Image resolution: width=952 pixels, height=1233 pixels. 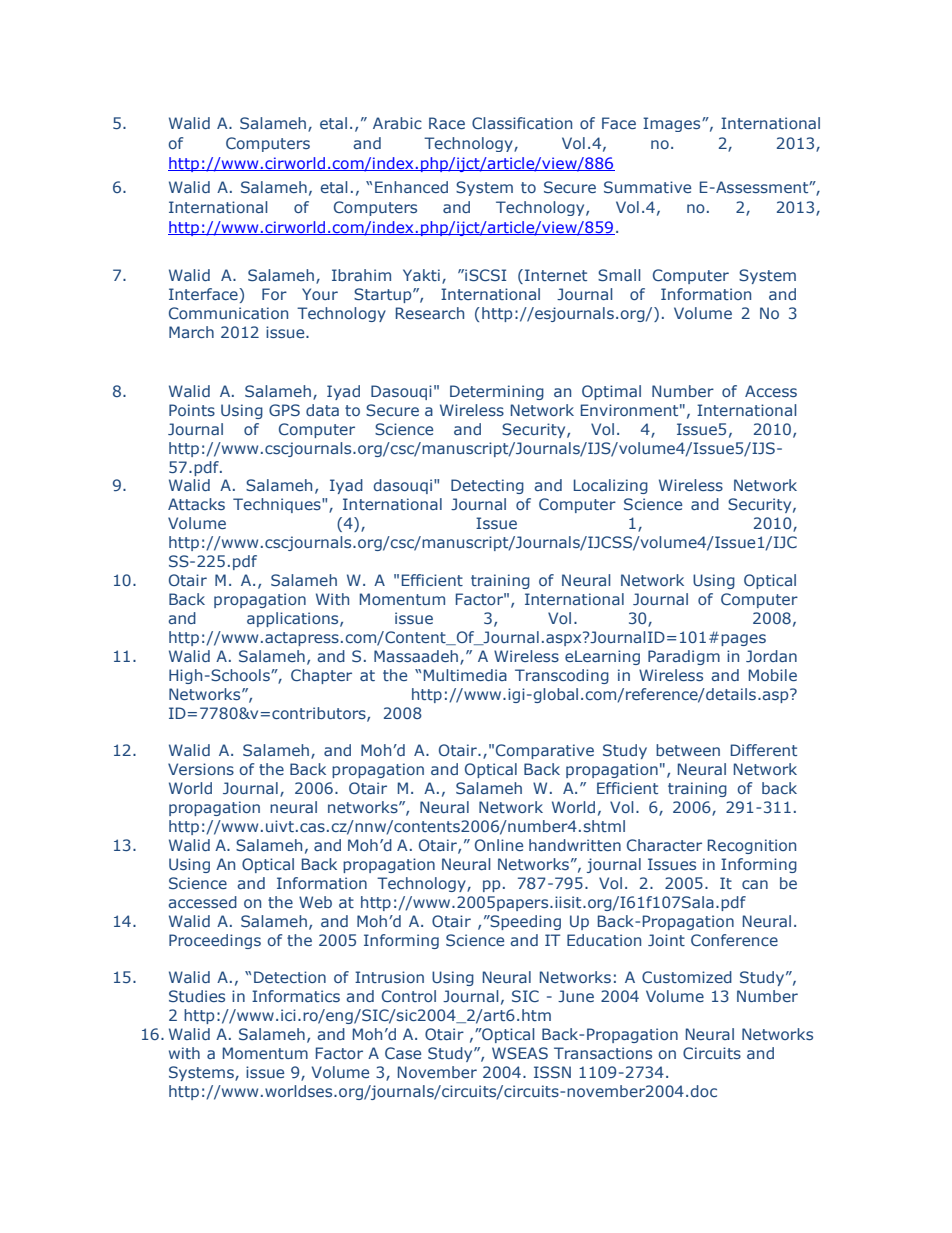 I want to click on Customized, so click(x=687, y=977).
